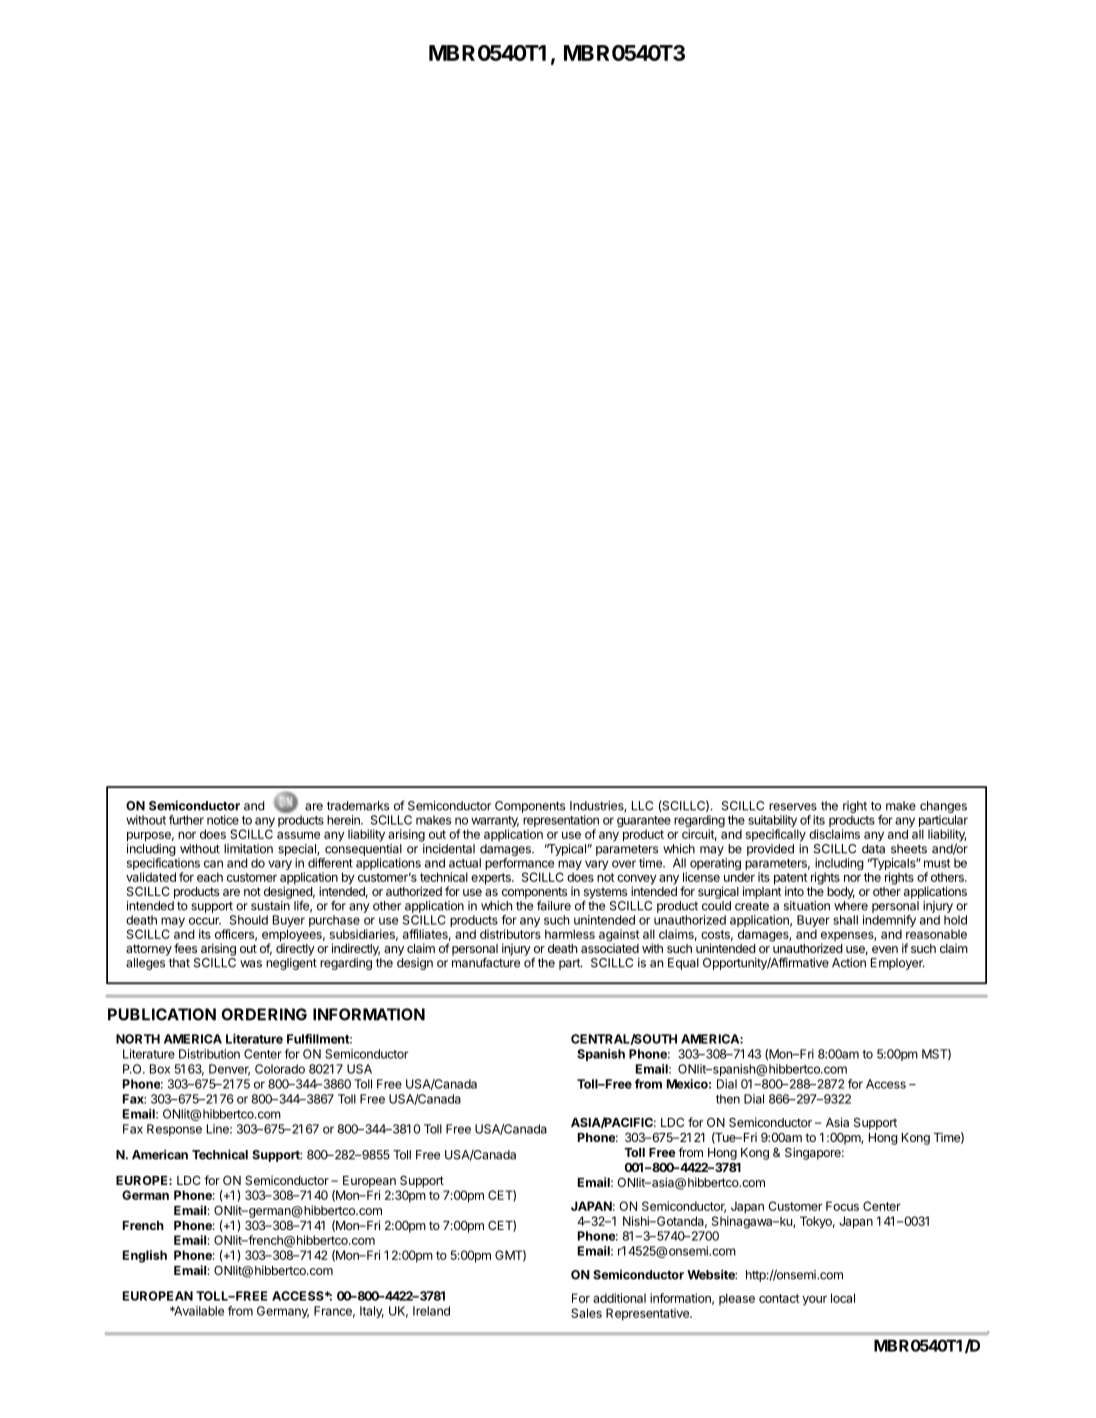 The image size is (1096, 1418). I want to click on Italy, so click(372, 1312).
